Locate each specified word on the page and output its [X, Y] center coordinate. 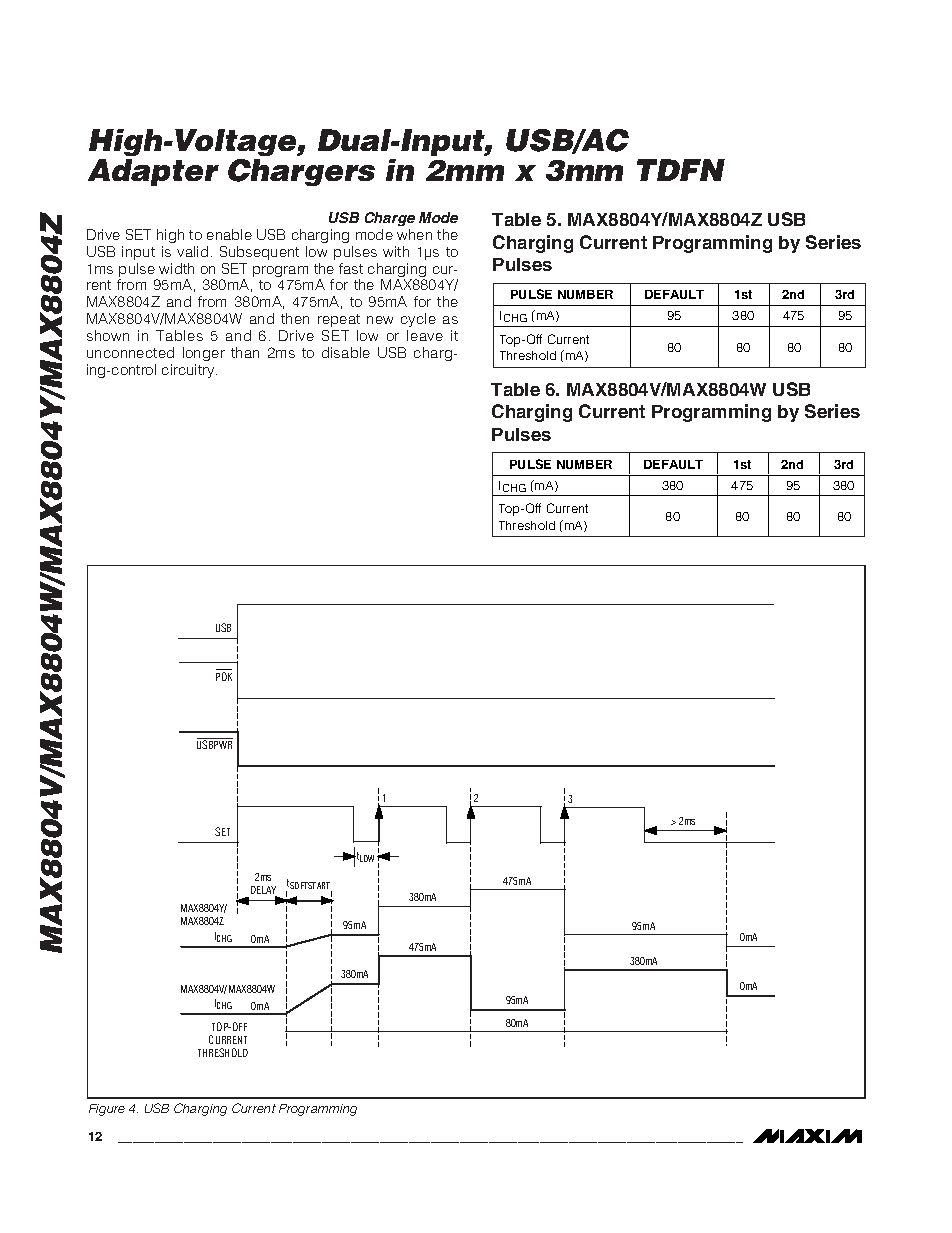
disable [346, 352]
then [295, 318]
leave [425, 335]
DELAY [264, 891]
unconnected [130, 352]
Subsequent [259, 253]
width [176, 268]
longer [204, 354]
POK [224, 676]
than [245, 352]
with [396, 251]
